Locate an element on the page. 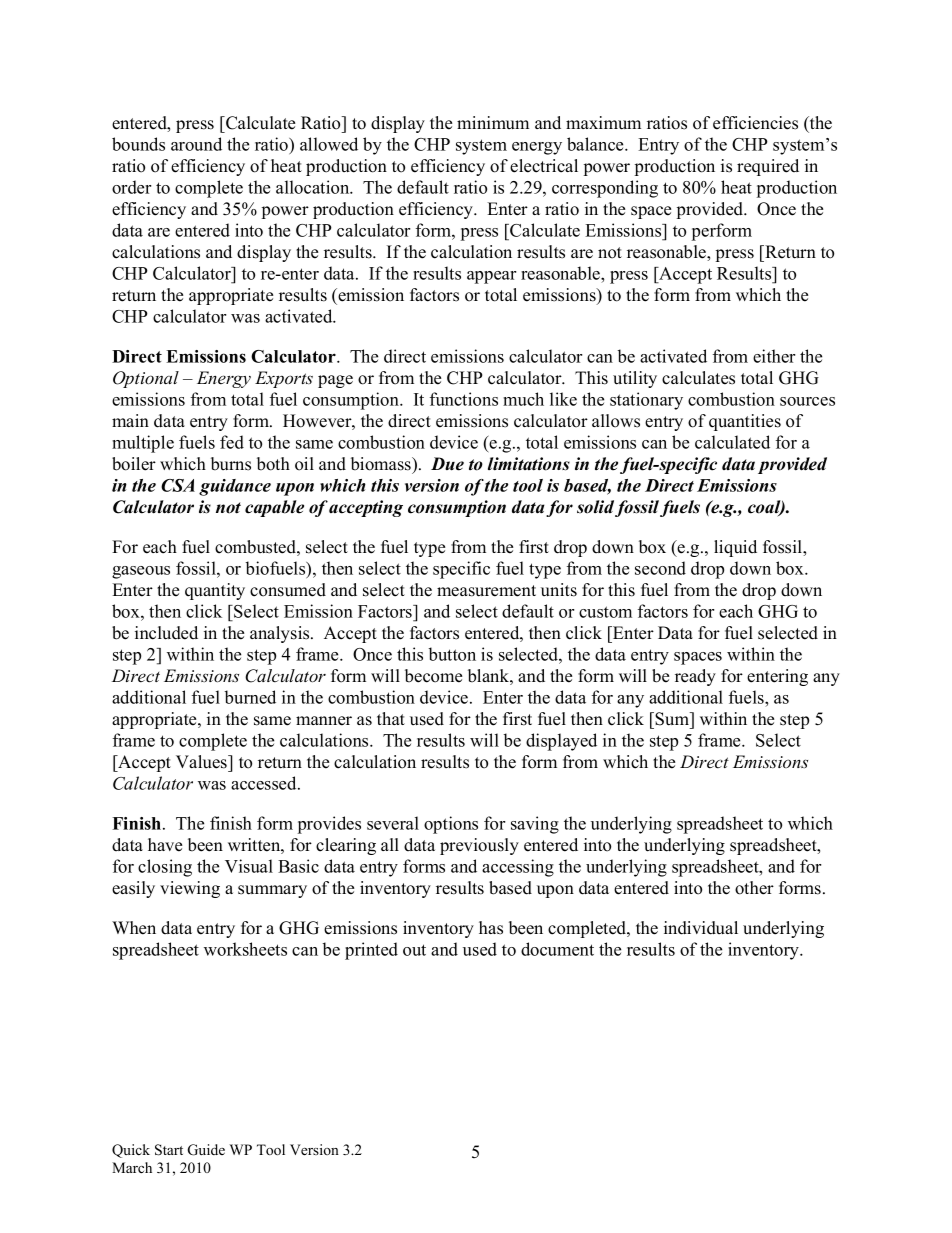  Guide is located at coordinates (206, 1150).
